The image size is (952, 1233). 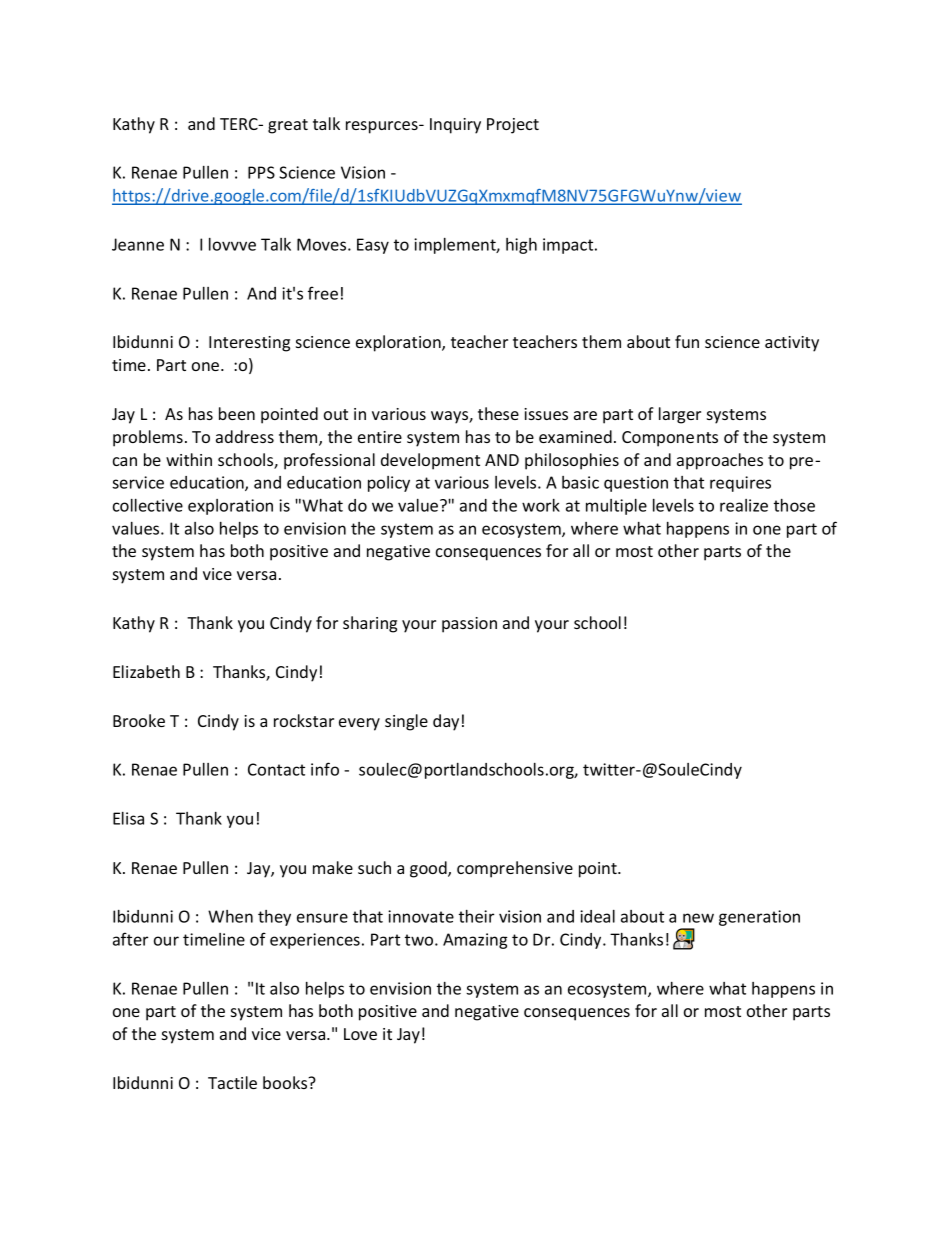 I want to click on new, so click(x=698, y=918).
